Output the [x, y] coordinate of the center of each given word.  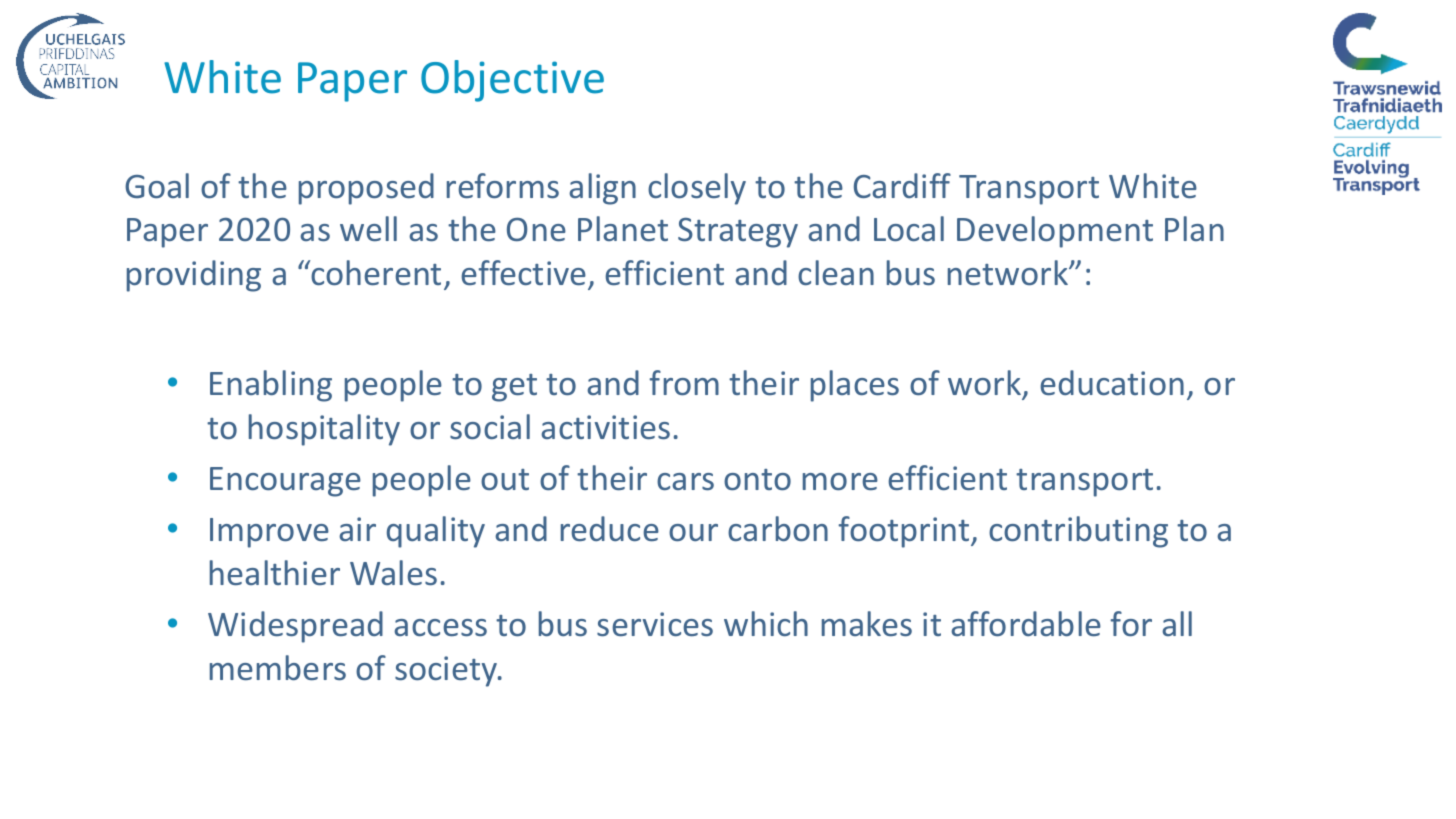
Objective [512, 81]
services [655, 624]
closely [697, 189]
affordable [1026, 624]
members [278, 668]
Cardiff [902, 185]
